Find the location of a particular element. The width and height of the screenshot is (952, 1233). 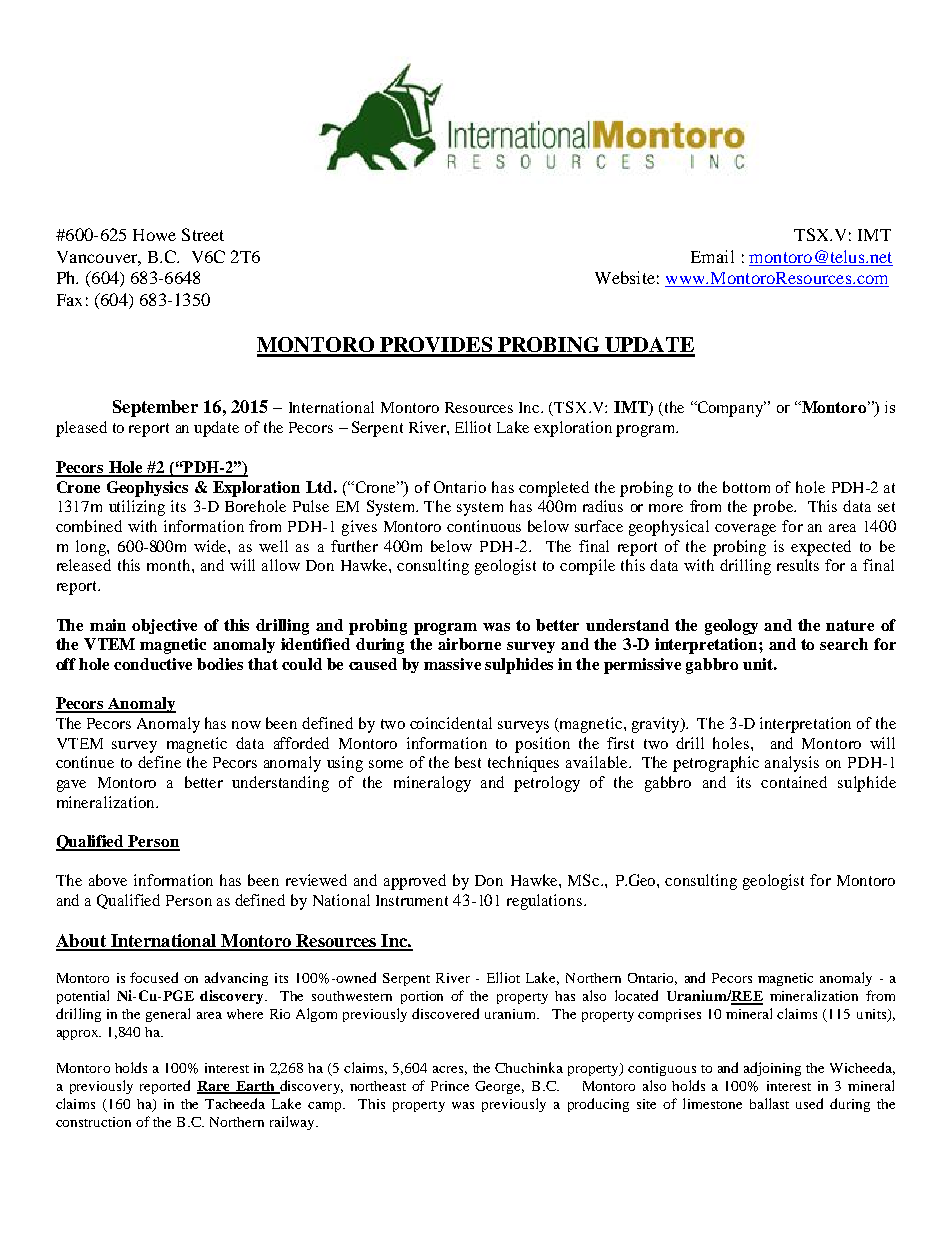

Company is located at coordinates (730, 409).
